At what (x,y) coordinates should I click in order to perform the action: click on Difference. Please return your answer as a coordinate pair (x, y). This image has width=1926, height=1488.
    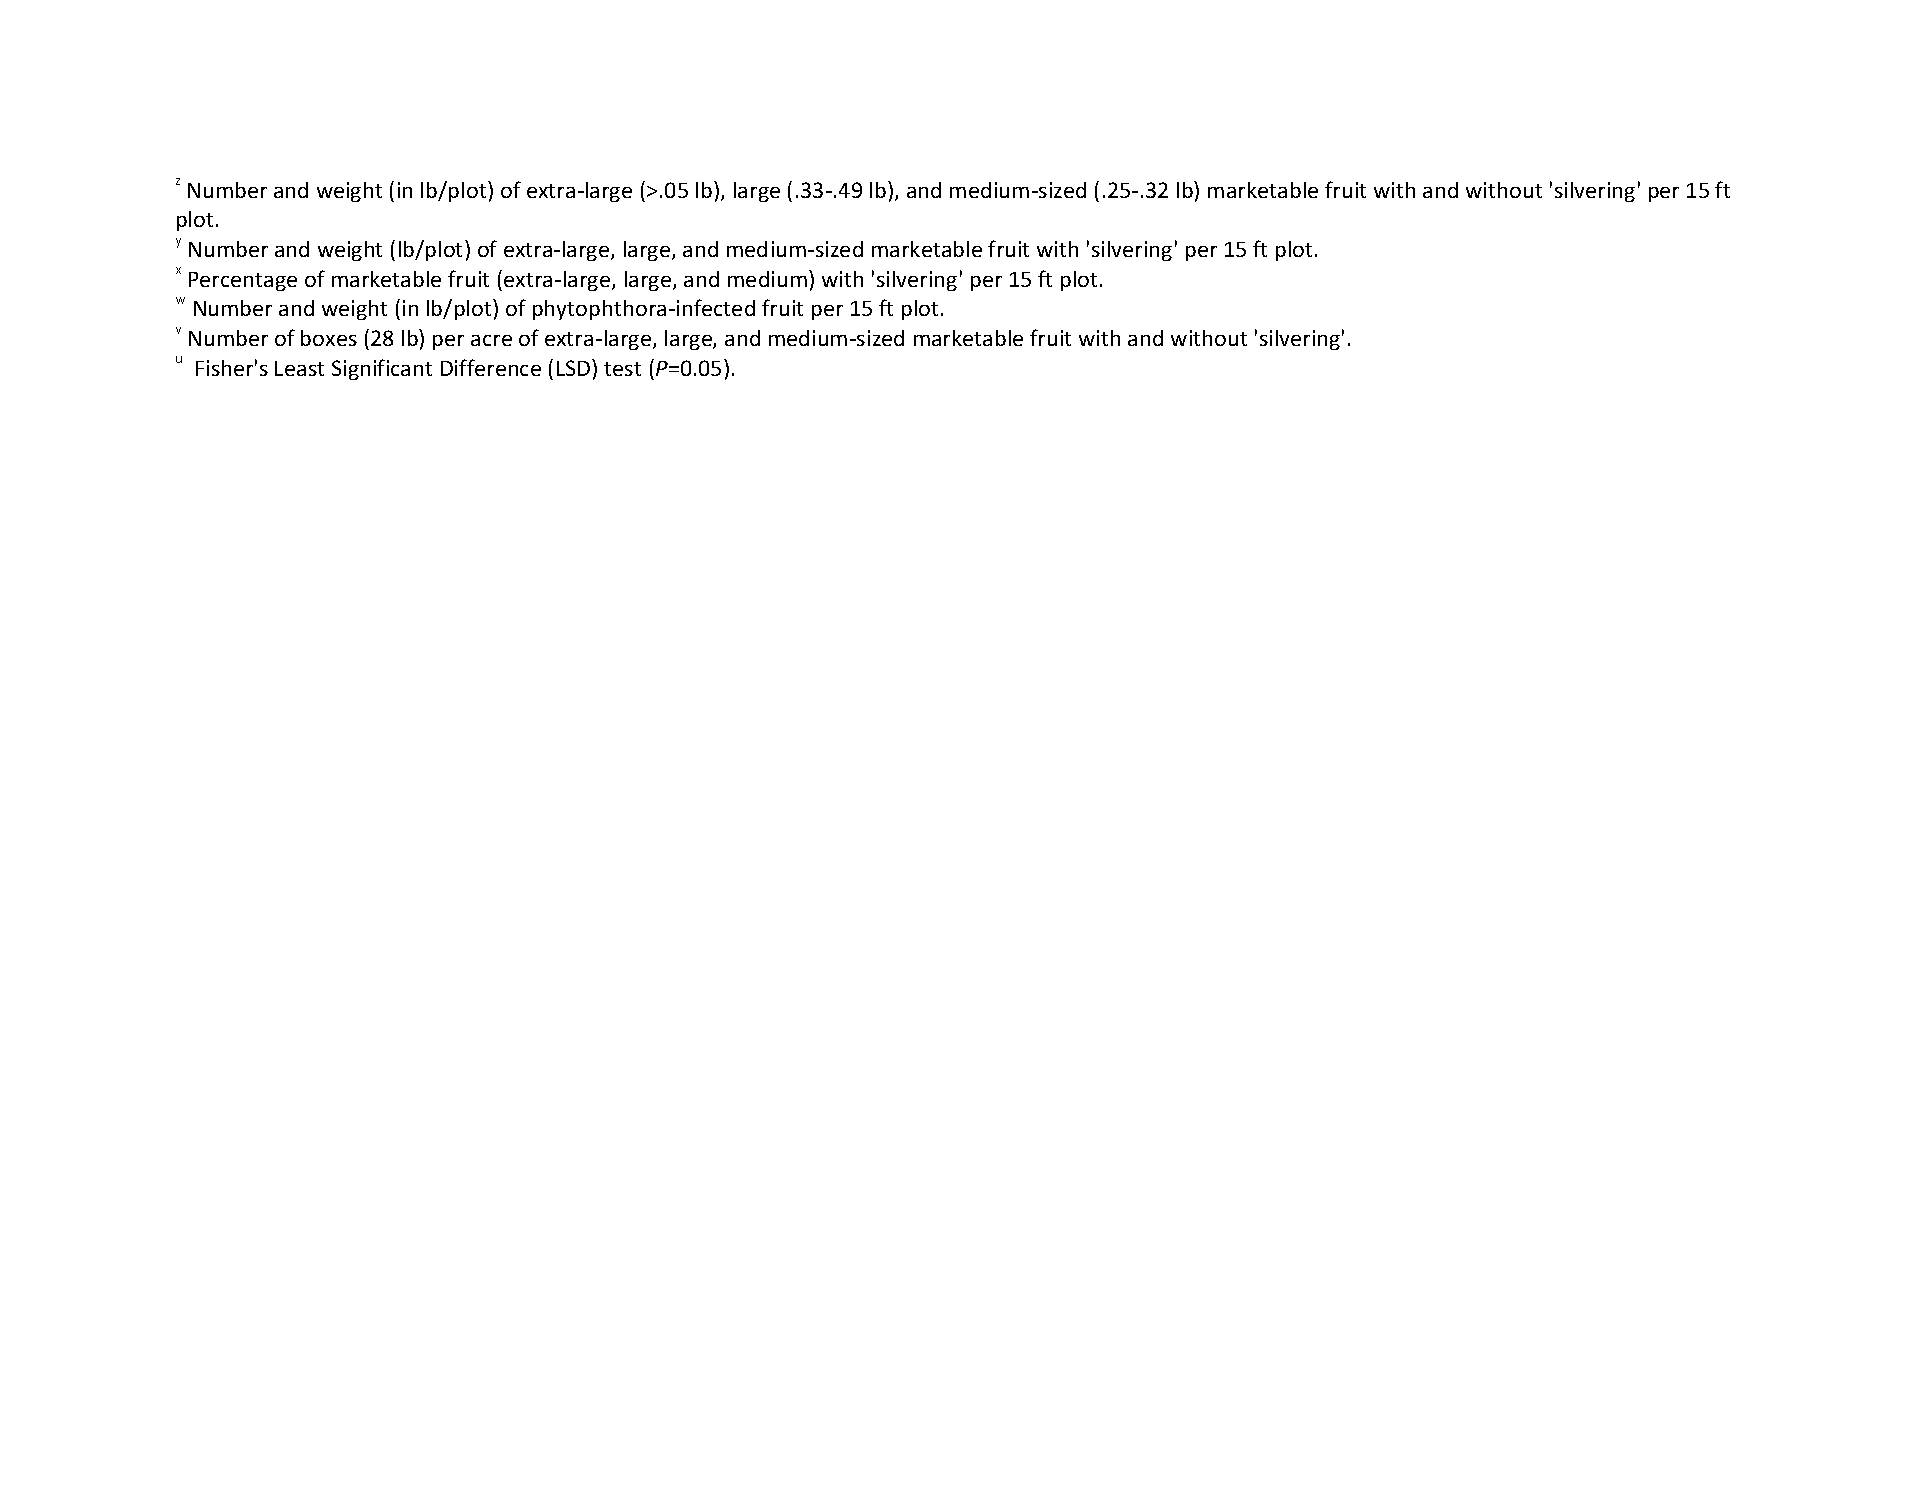
    Looking at the image, I should click on (491, 367).
